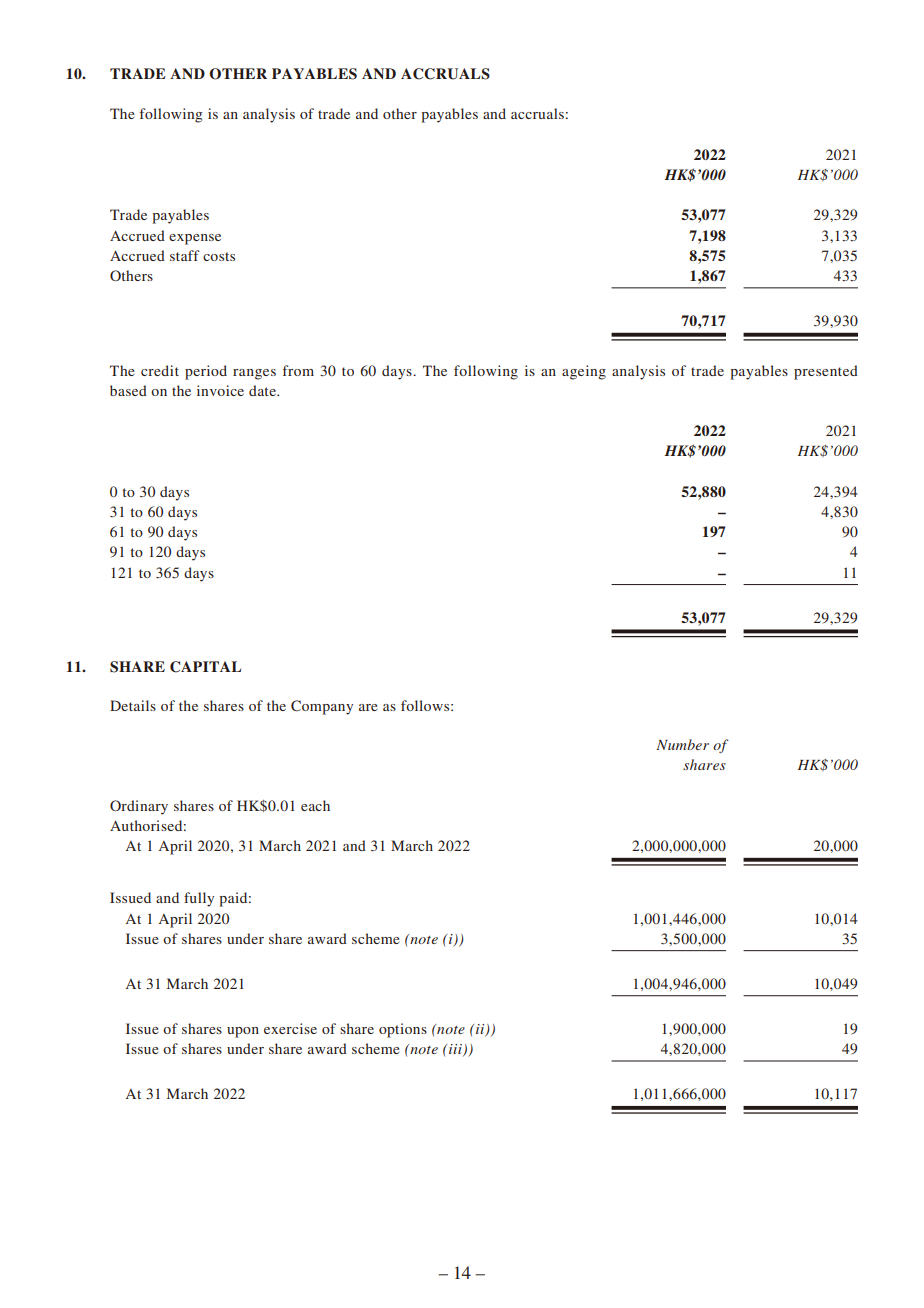 The width and height of the screenshot is (924, 1308). Describe the element at coordinates (205, 667) in the screenshot. I see `CAPITAL` at that location.
